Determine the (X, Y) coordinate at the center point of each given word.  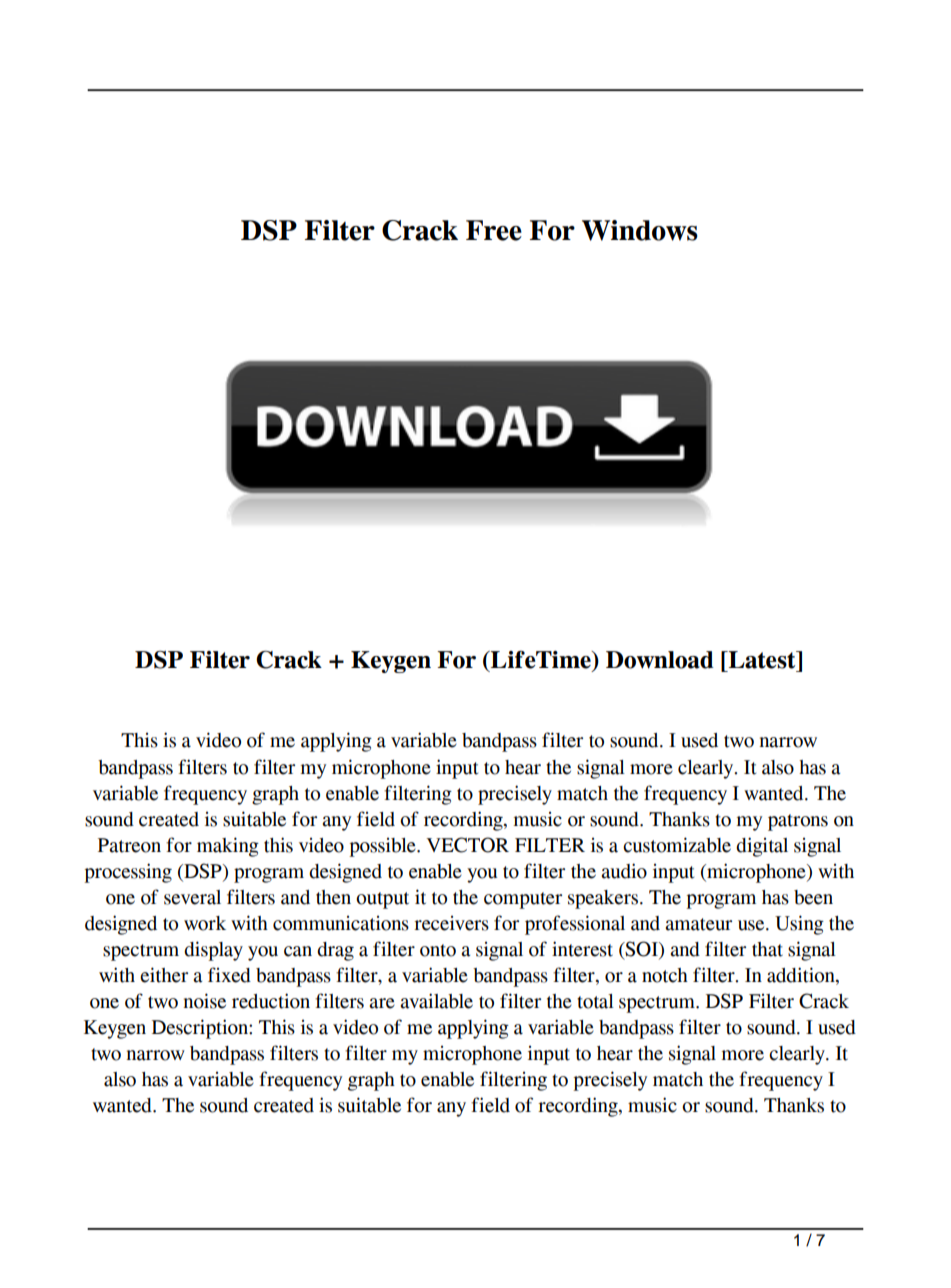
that (767, 949)
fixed (229, 975)
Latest (762, 660)
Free (494, 230)
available (436, 1001)
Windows (640, 230)
